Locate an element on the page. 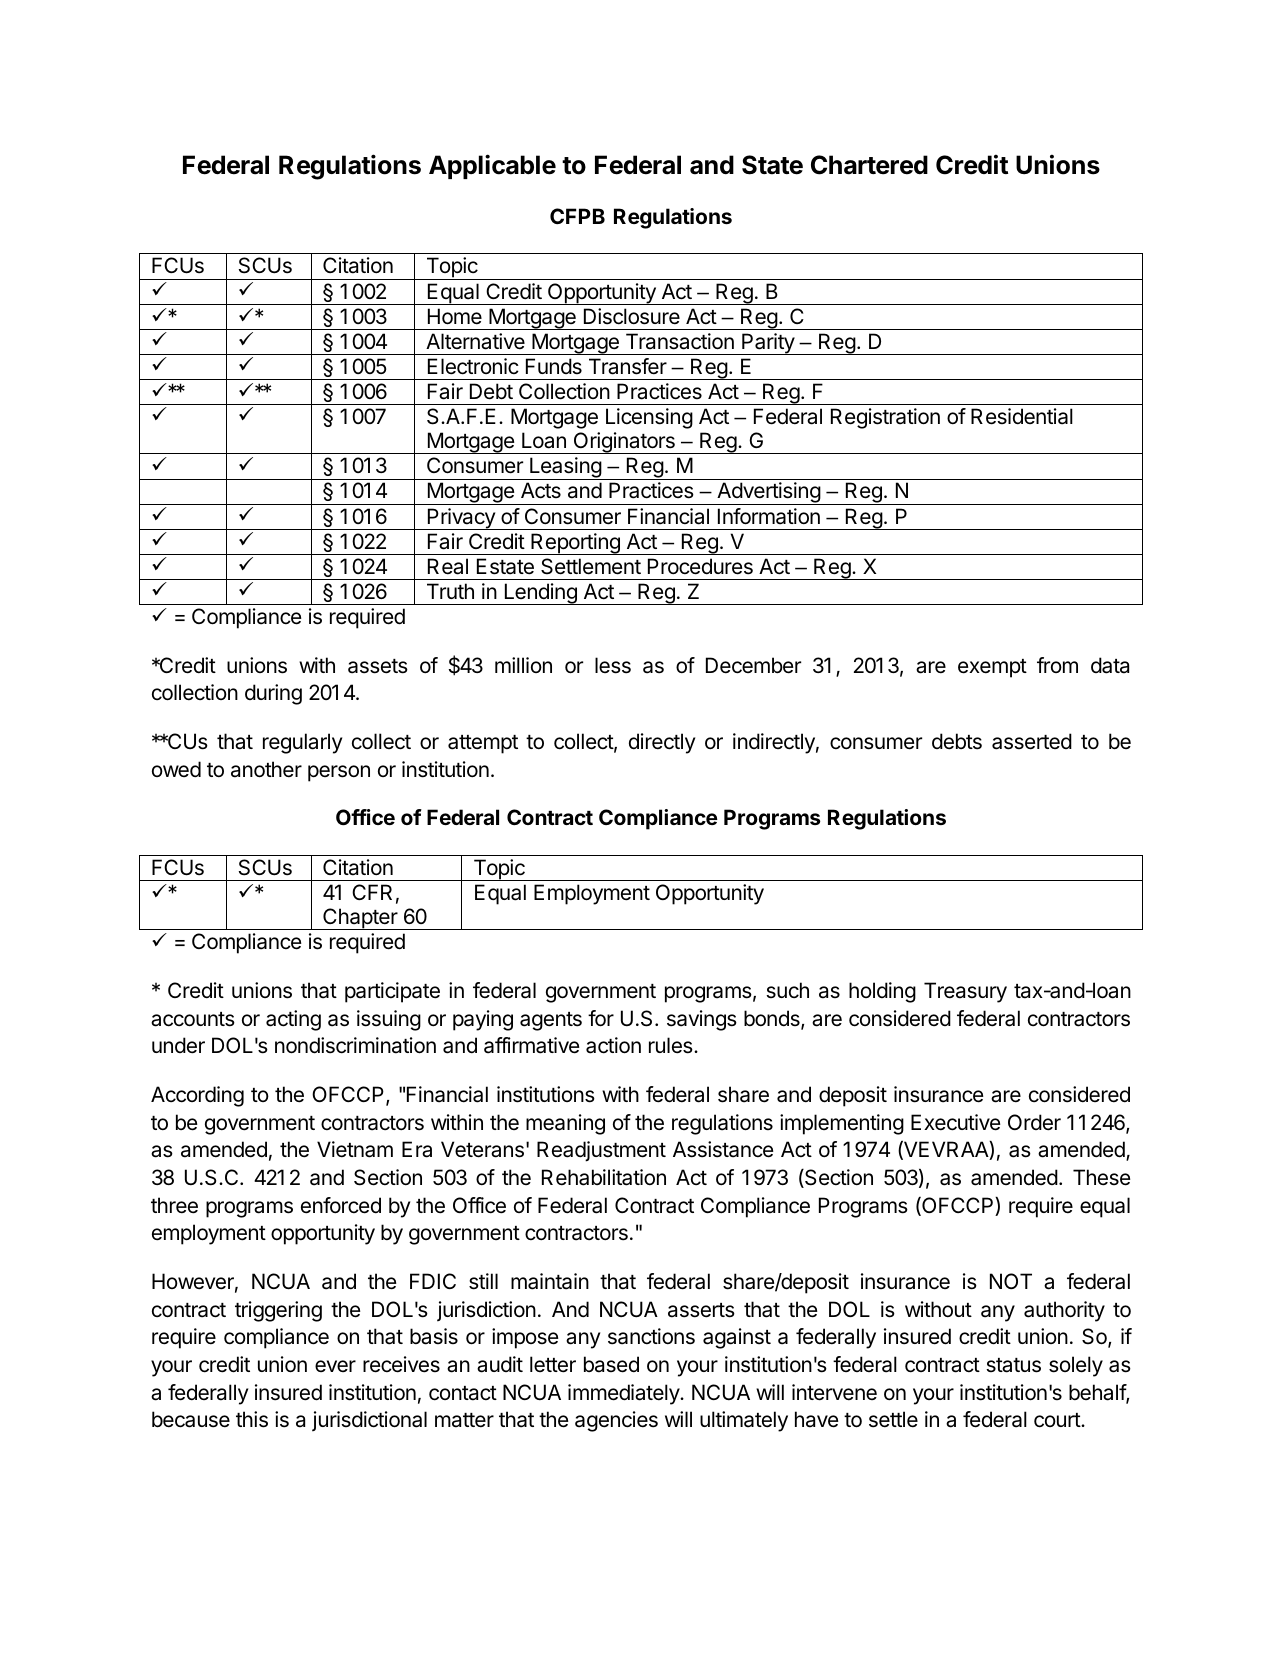 The height and width of the document is (1658, 1282). Chartered is located at coordinates (869, 165).
